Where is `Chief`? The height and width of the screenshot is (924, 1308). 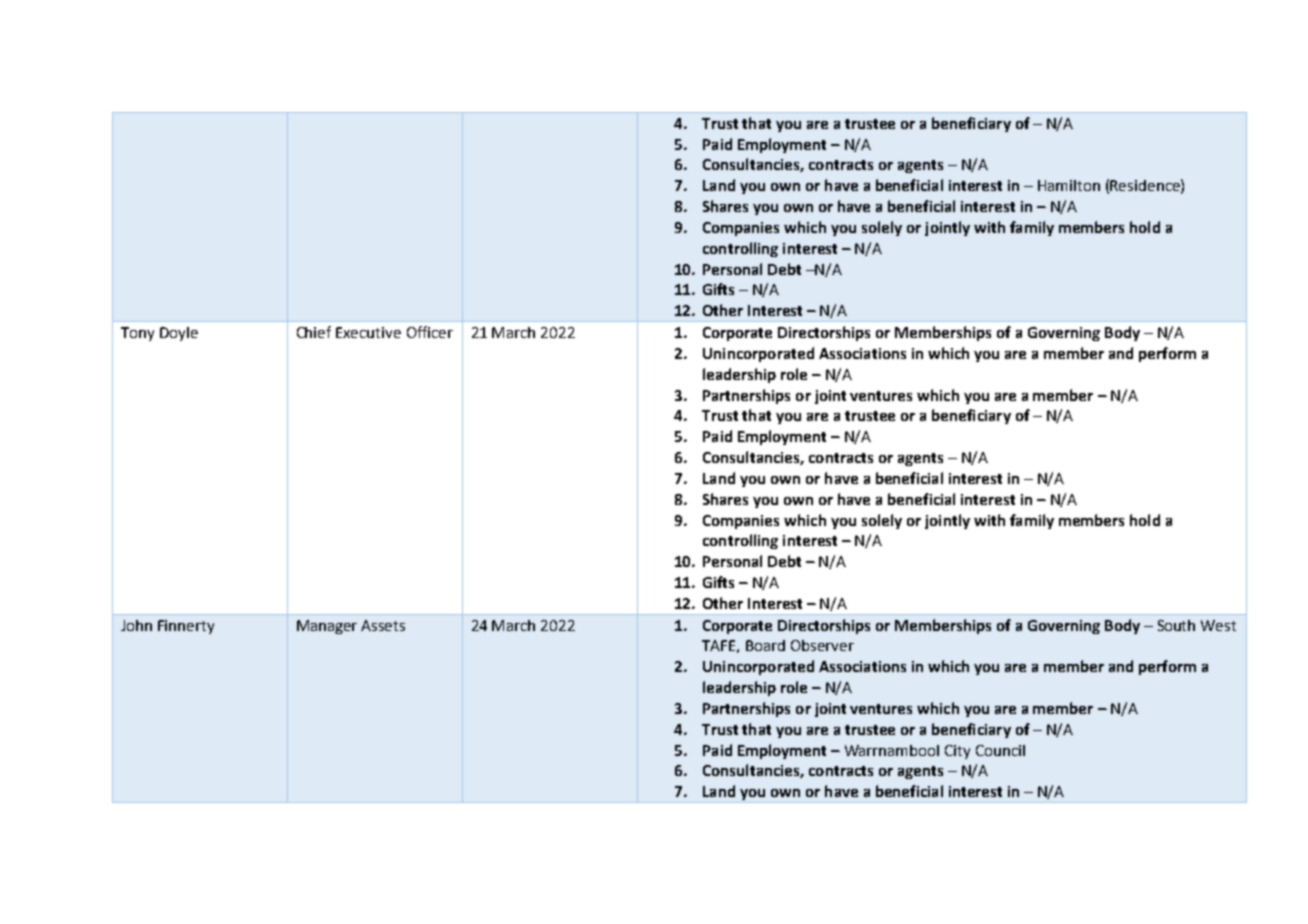
Chief is located at coordinates (314, 332).
